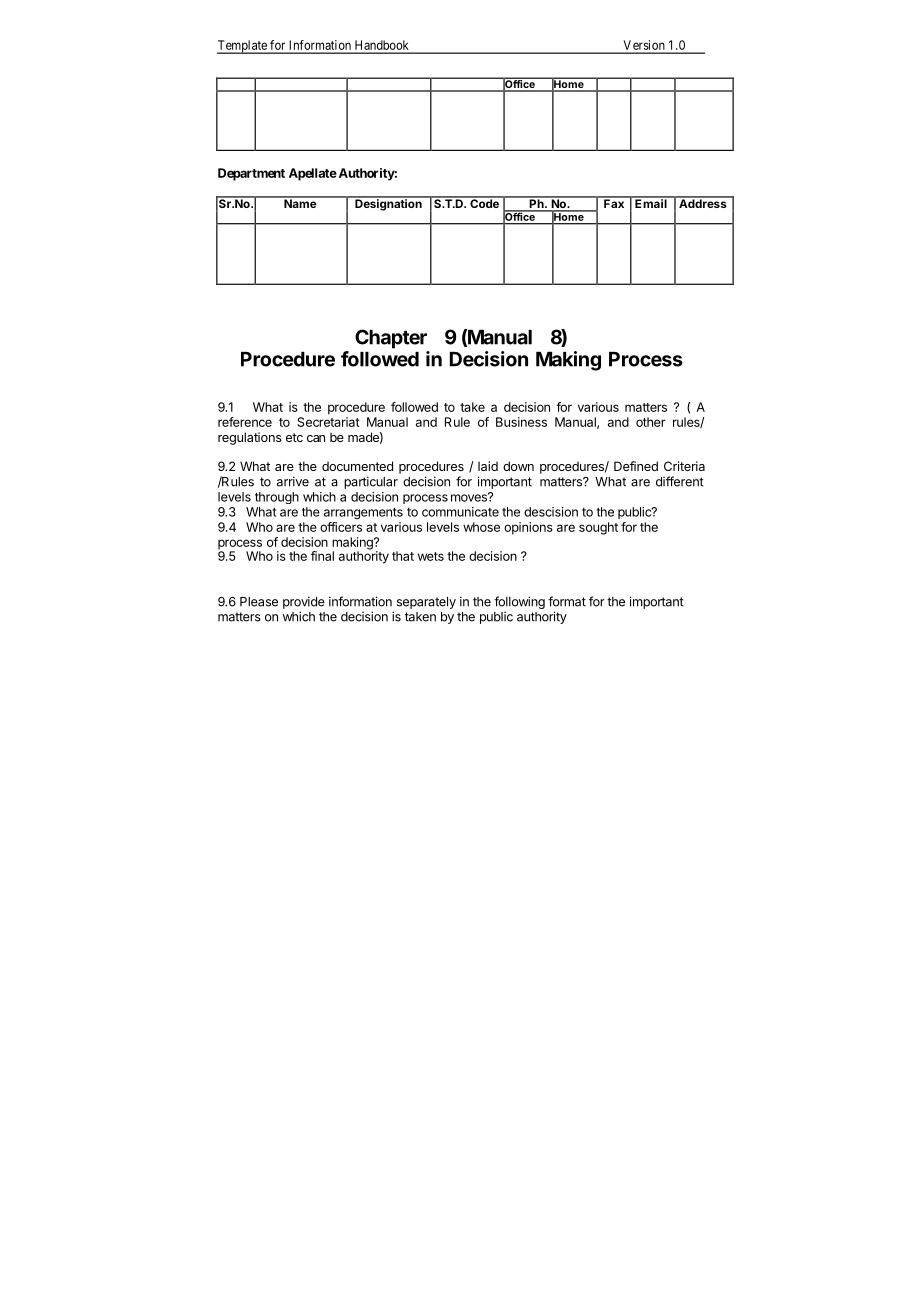 Image resolution: width=924 pixels, height=1307 pixels. Describe the element at coordinates (391, 339) in the screenshot. I see `Chapter` at that location.
